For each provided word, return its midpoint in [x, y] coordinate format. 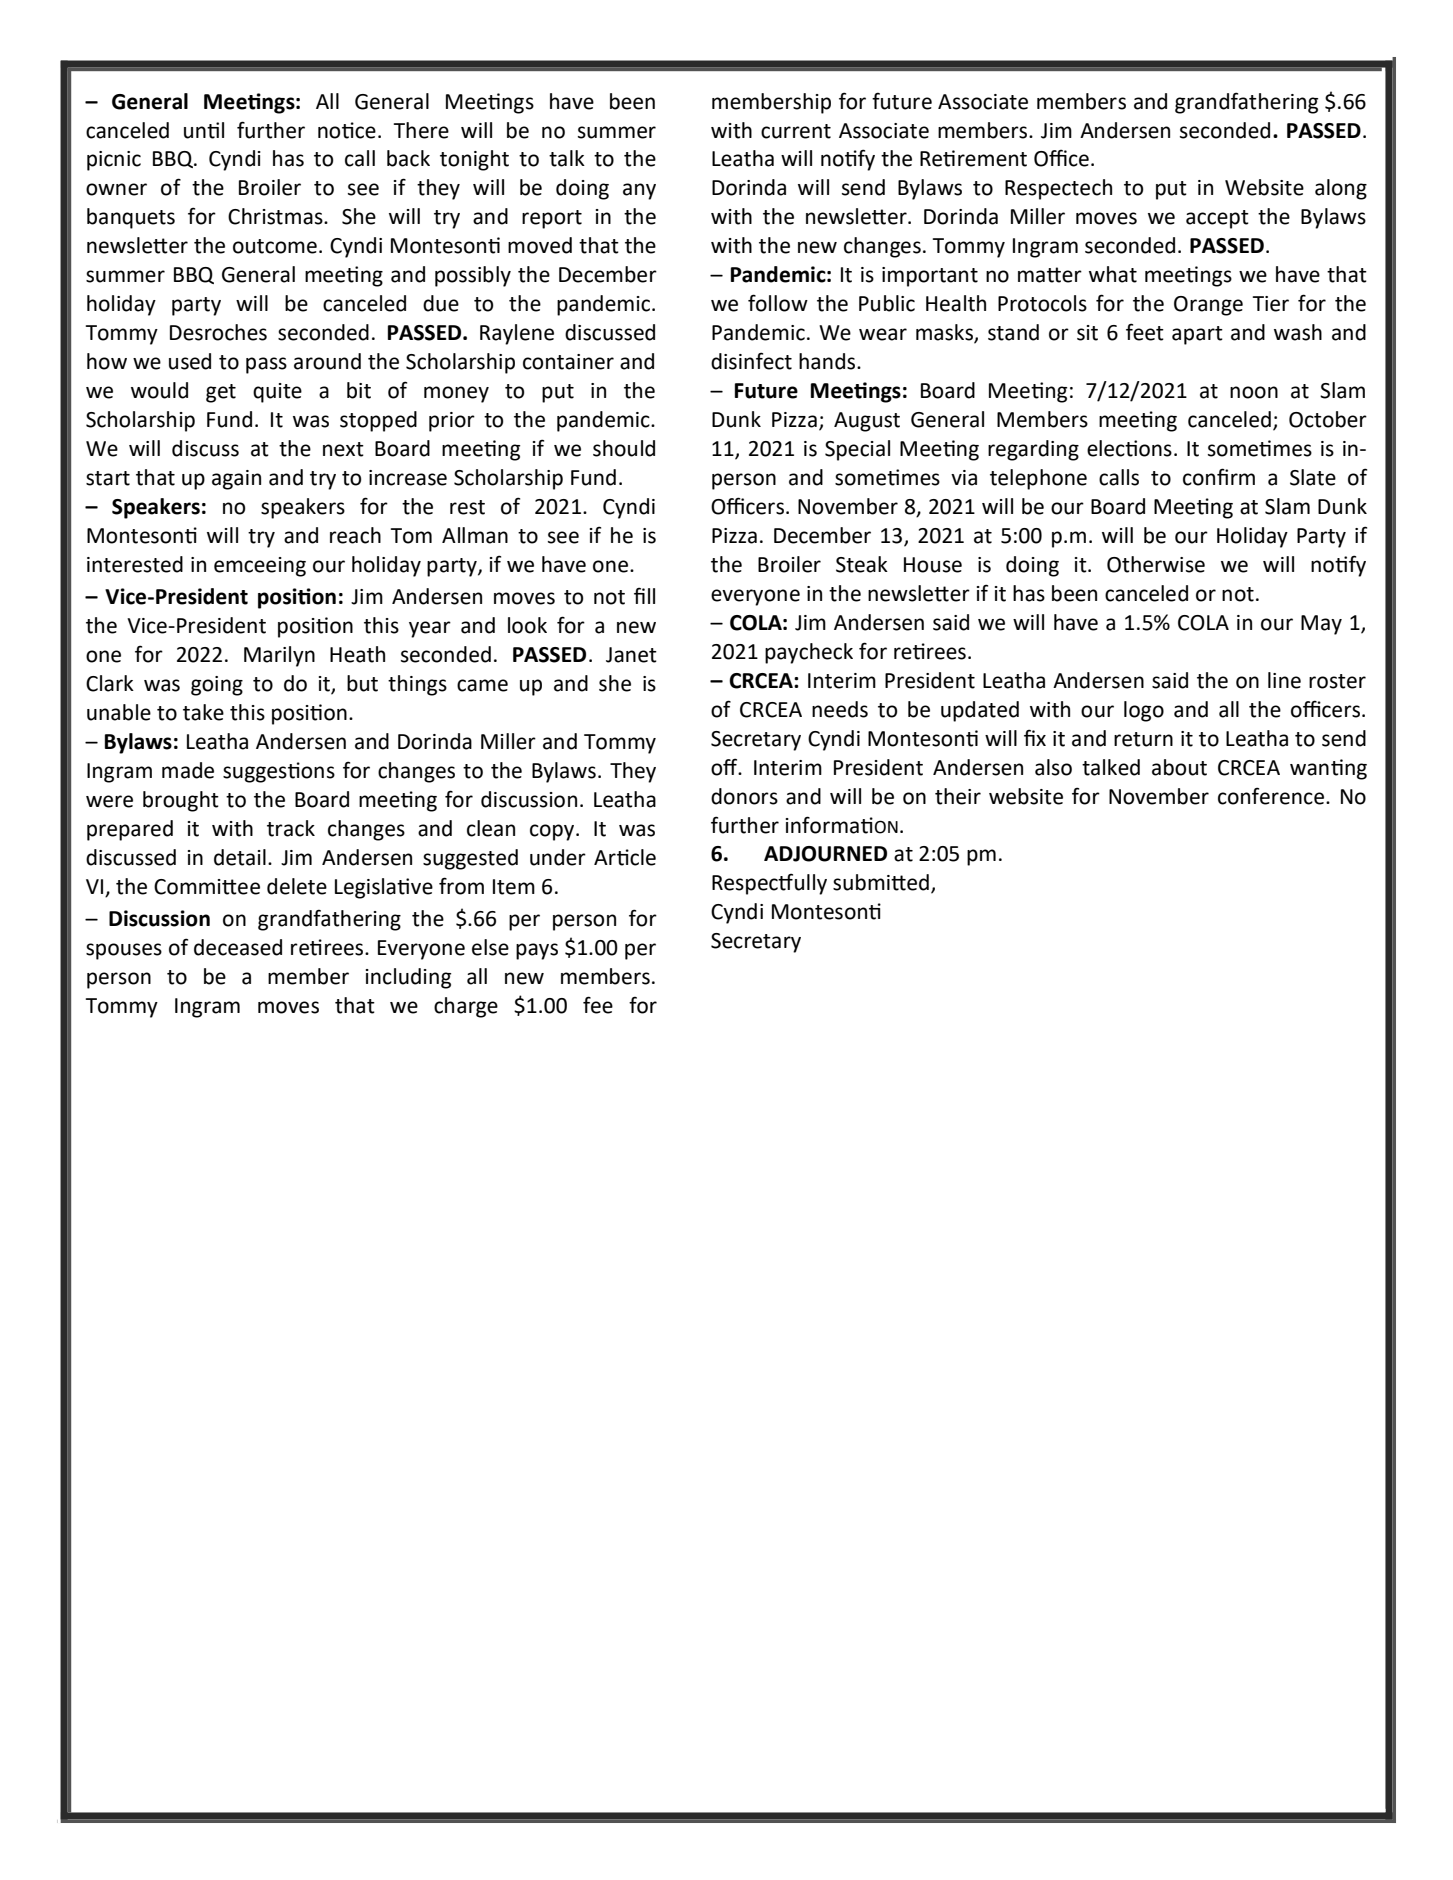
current [796, 131]
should [624, 448]
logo [1144, 711]
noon [1254, 392]
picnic [114, 161]
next [343, 449]
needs [840, 709]
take [203, 712]
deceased [238, 947]
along [1341, 189]
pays [537, 951]
